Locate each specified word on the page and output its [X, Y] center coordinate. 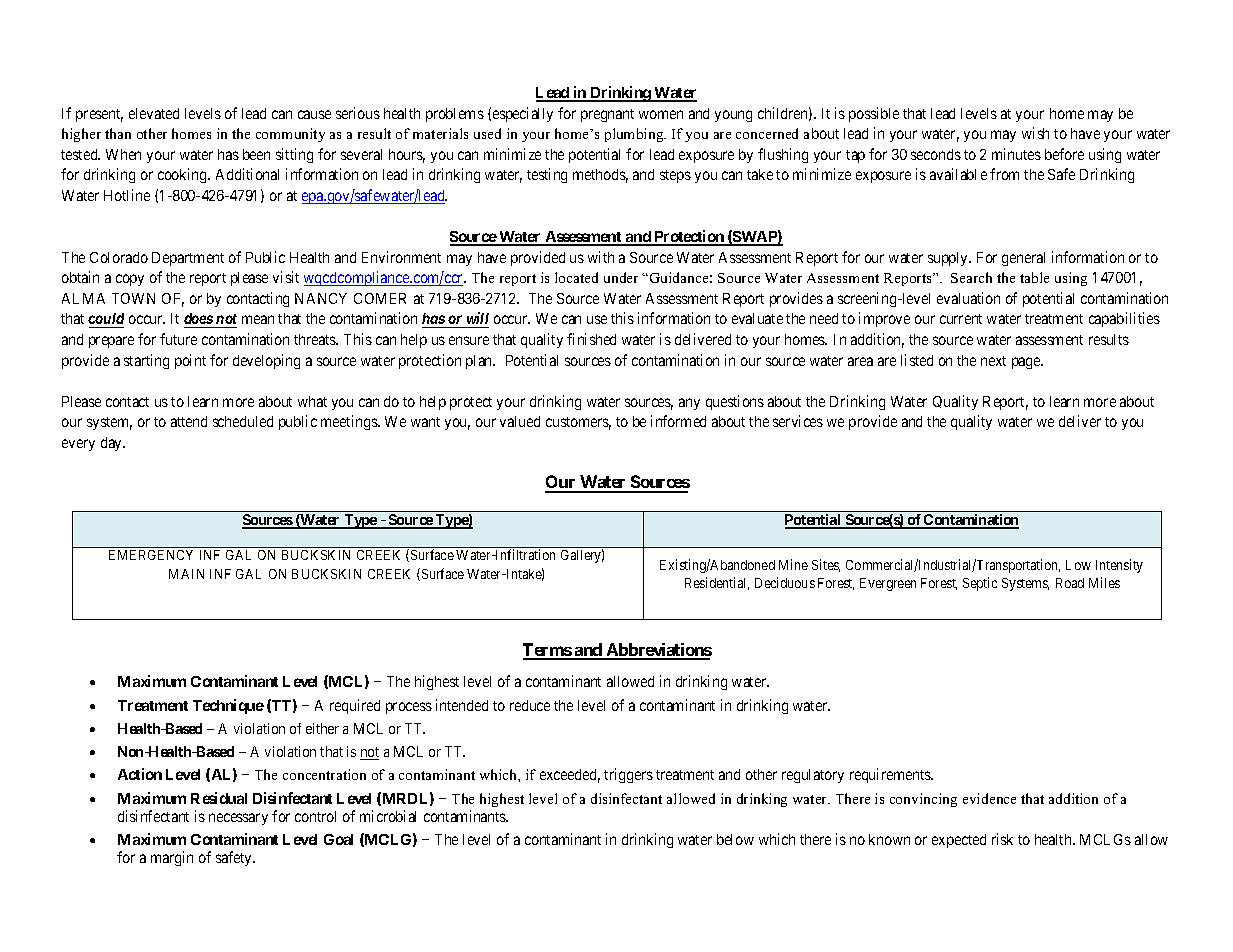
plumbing [635, 135]
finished [591, 339]
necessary [238, 819]
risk [1002, 839]
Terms [548, 651]
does [199, 320]
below [735, 839]
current [961, 319]
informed [678, 421]
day [113, 444]
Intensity [1119, 566]
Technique [228, 706]
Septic [980, 584]
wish [1035, 133]
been [256, 154]
